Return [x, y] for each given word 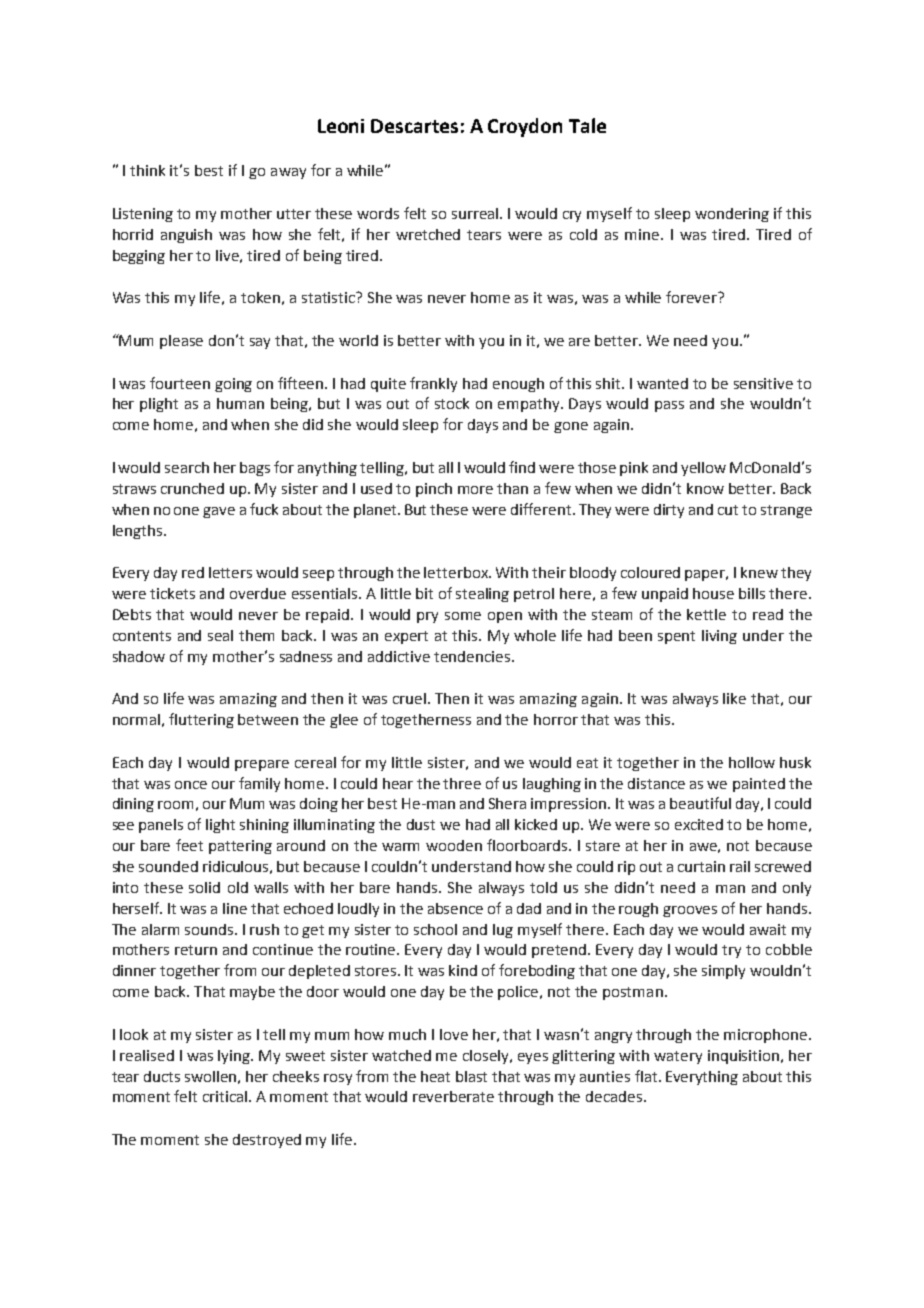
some [463, 616]
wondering [732, 215]
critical [226, 1096]
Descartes [414, 126]
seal [220, 635]
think [147, 170]
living [719, 637]
